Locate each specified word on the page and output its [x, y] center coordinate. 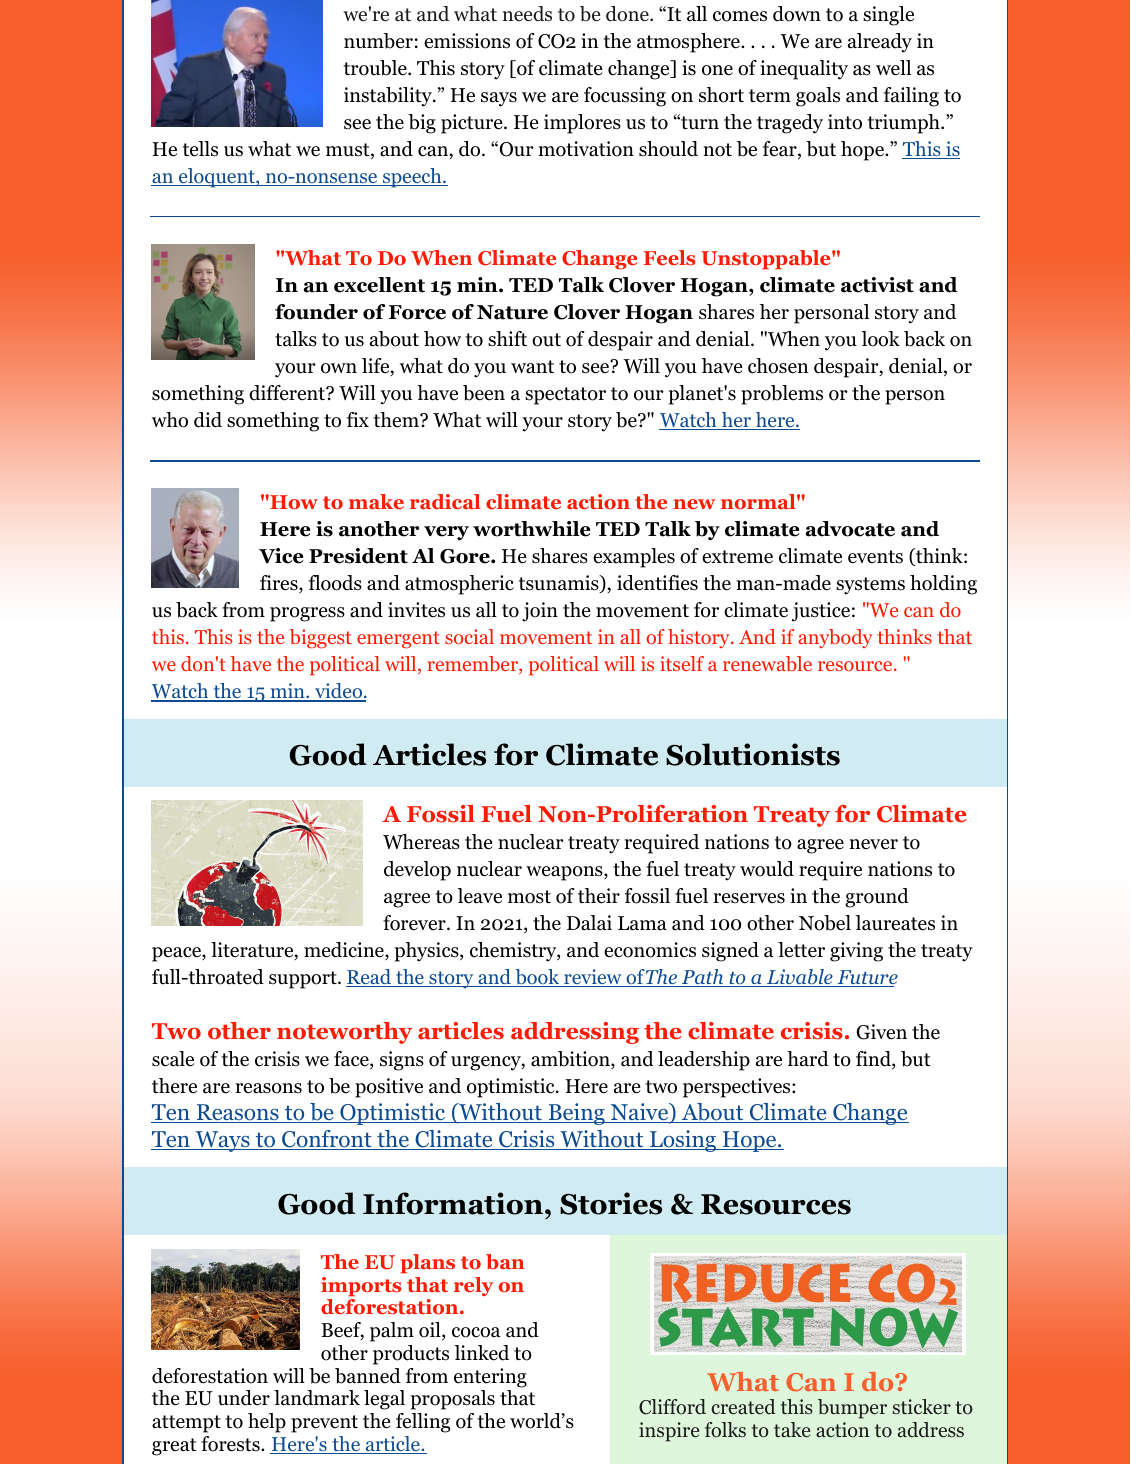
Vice [281, 556]
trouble [376, 68]
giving [856, 952]
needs [527, 14]
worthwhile [532, 529]
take [792, 1429]
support [304, 980]
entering [490, 1378]
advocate [850, 529]
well [893, 68]
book [537, 978]
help [267, 1423]
